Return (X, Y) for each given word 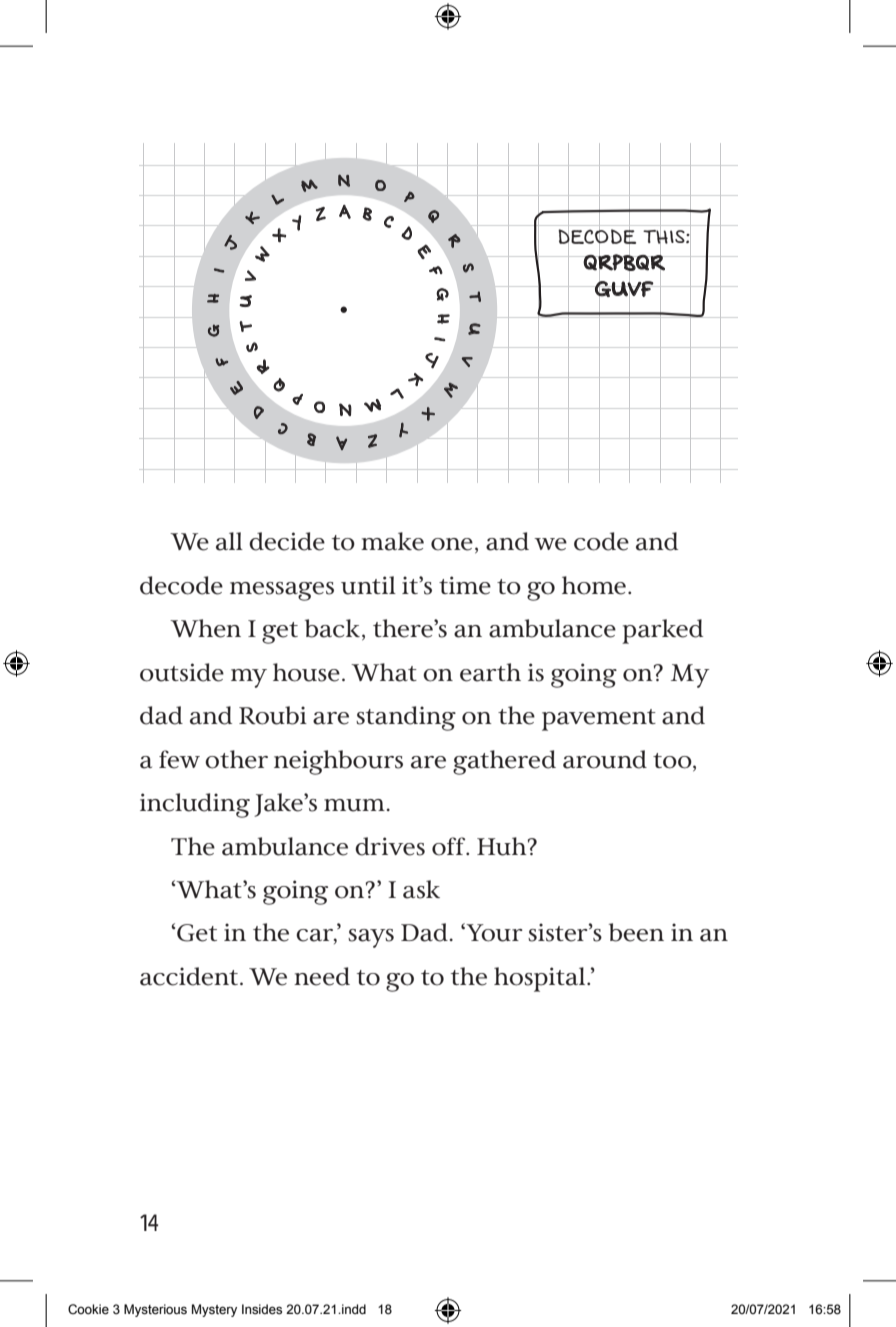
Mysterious (155, 1310)
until (368, 585)
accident (189, 976)
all (229, 541)
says (371, 938)
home (594, 585)
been (636, 932)
